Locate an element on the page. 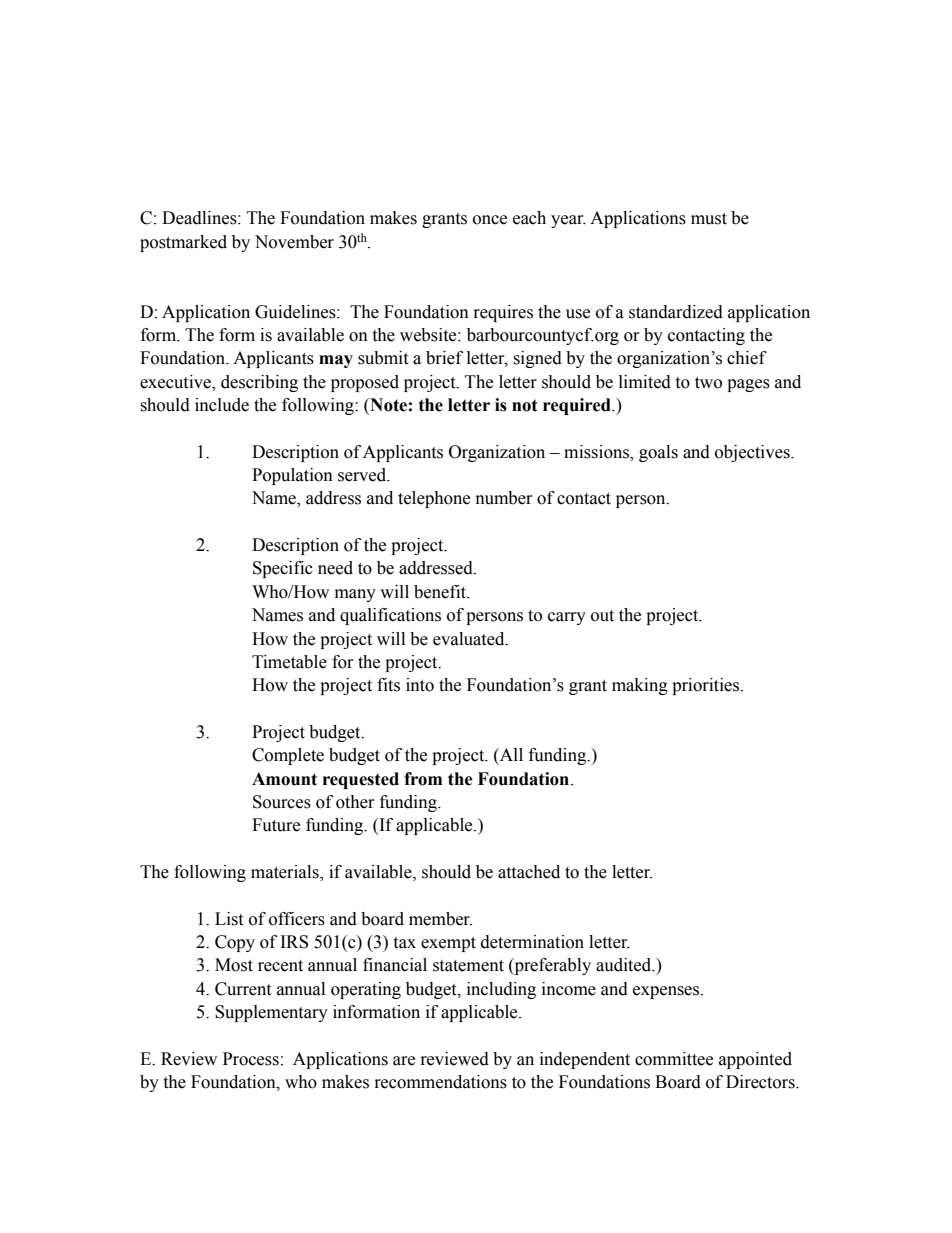 The height and width of the page is (1233, 952). November is located at coordinates (294, 242).
